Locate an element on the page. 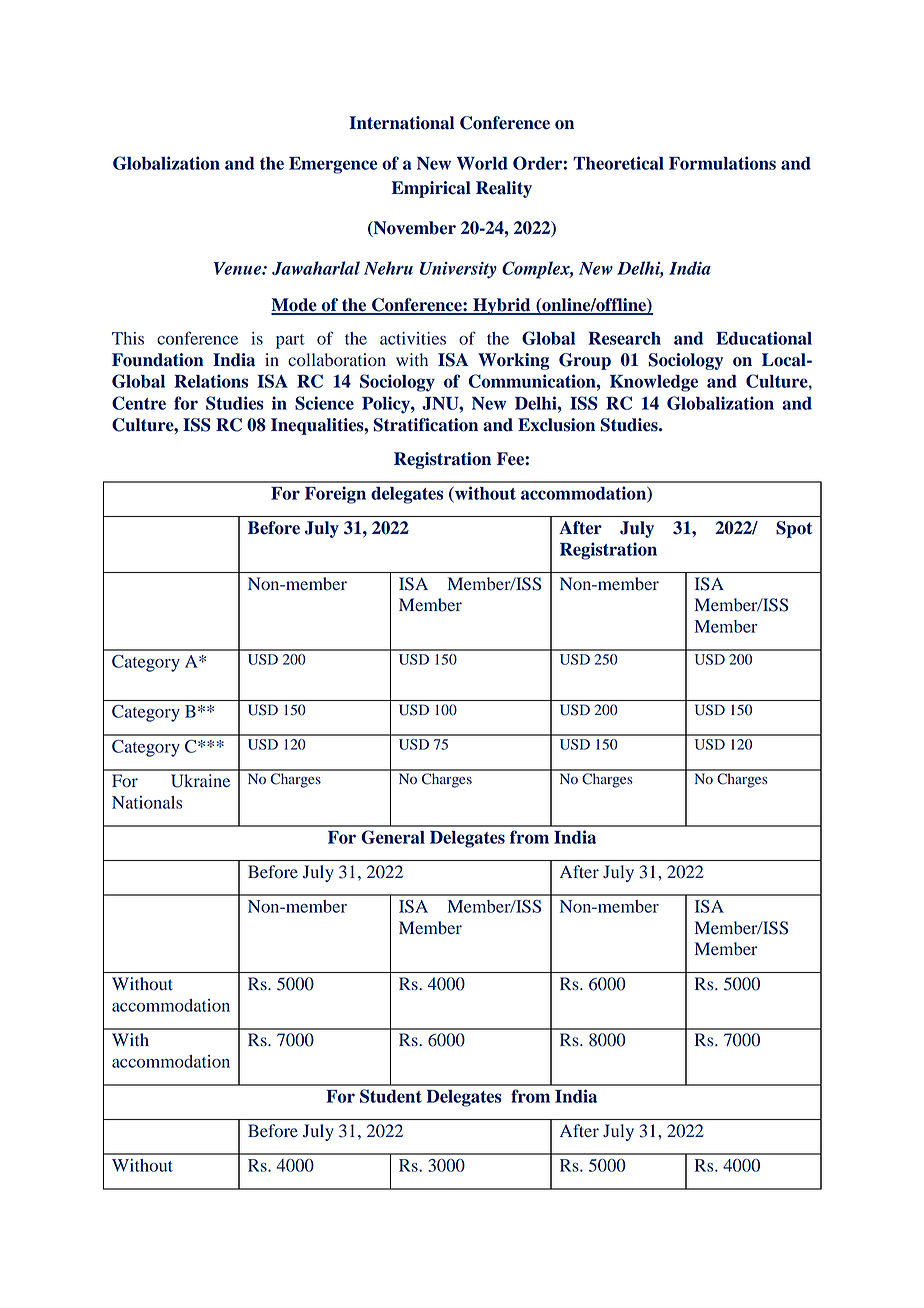  World is located at coordinates (482, 163).
